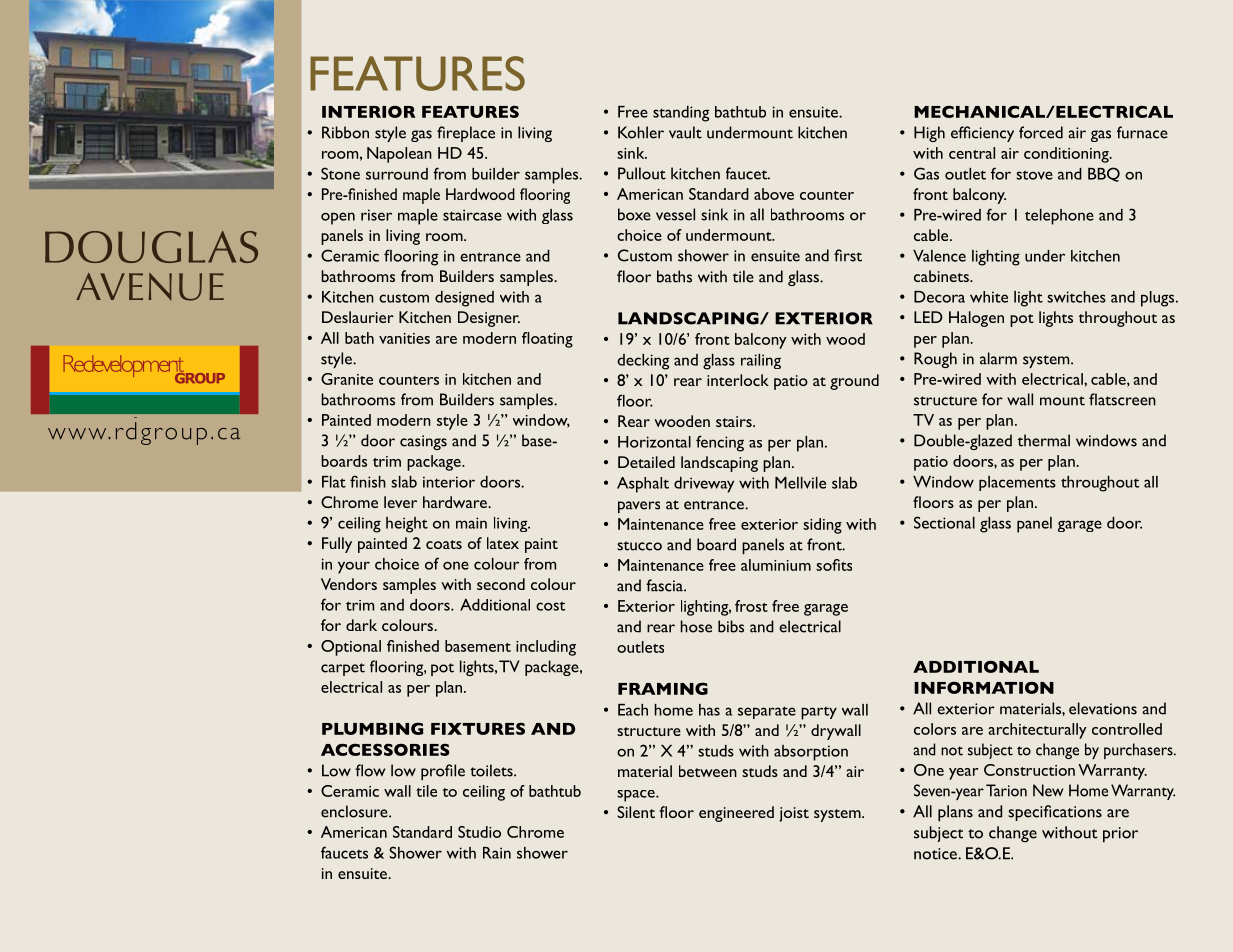 This screenshot has width=1233, height=952. Describe the element at coordinates (984, 687) in the screenshot. I see `INFORMATION` at that location.
